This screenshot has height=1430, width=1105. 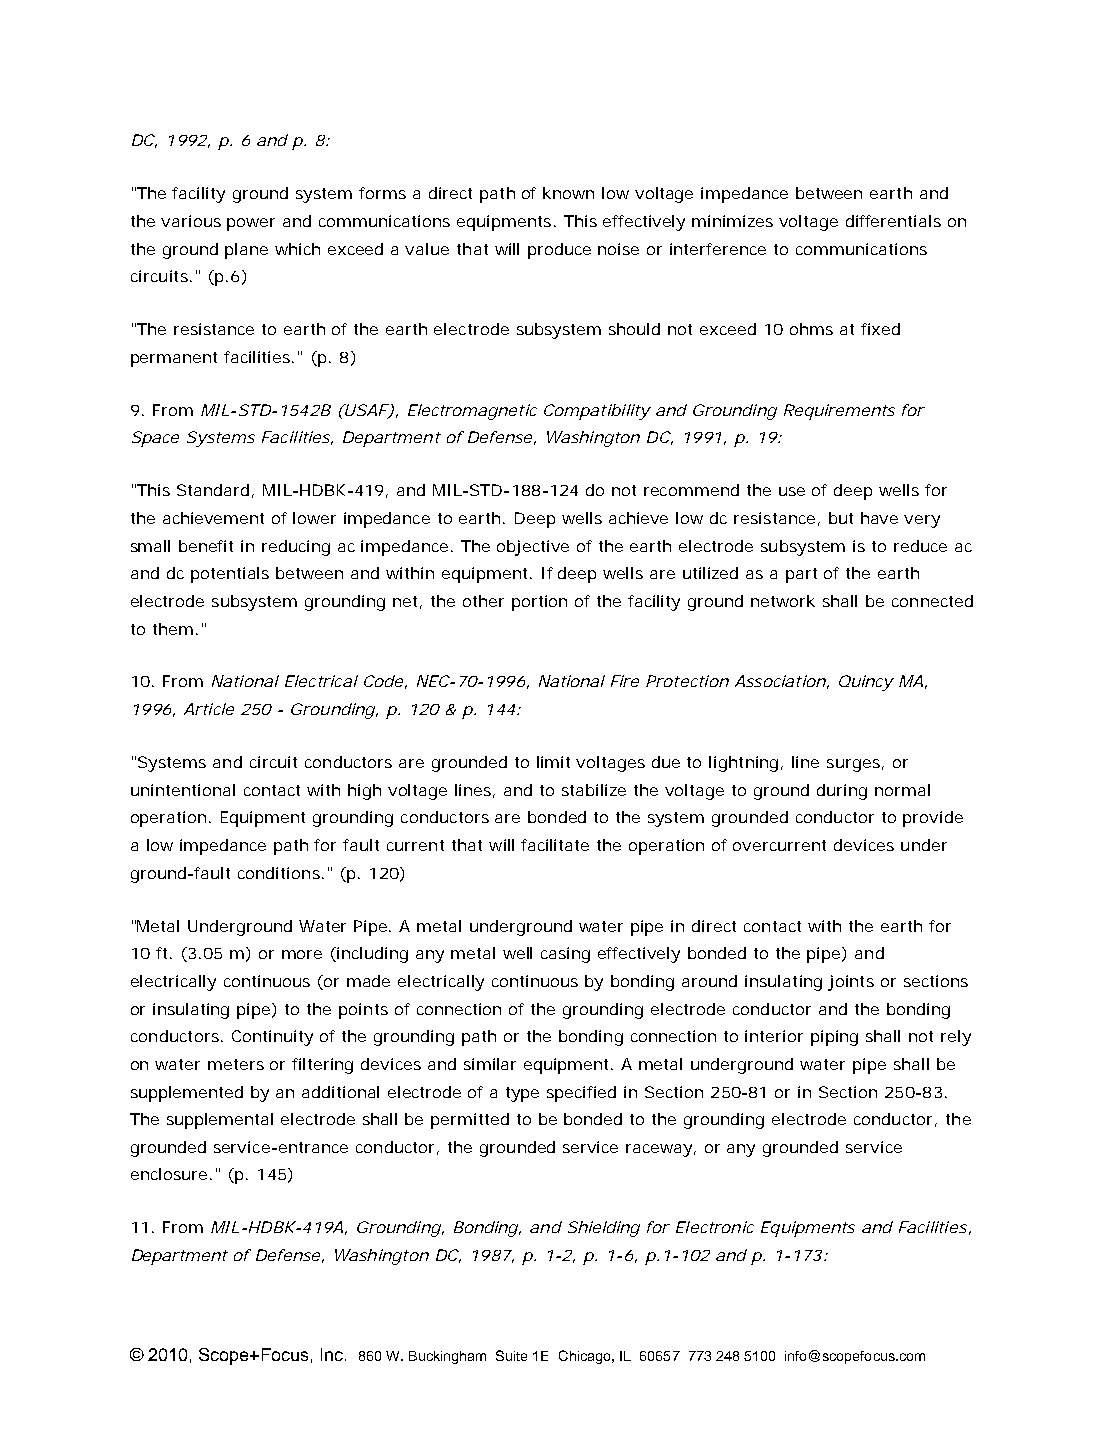 I want to click on conditions, so click(x=280, y=873).
